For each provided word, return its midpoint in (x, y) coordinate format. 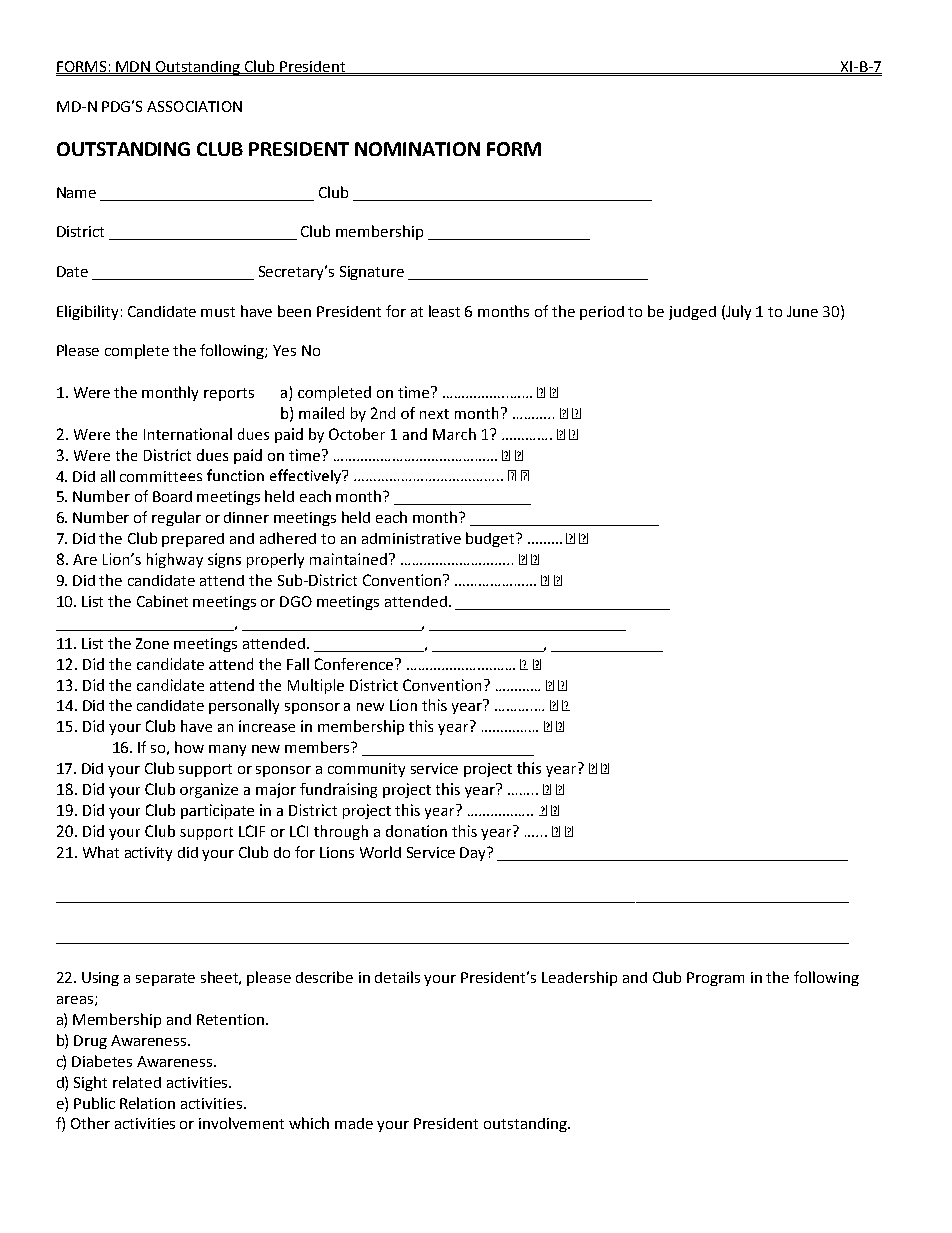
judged (692, 313)
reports (229, 394)
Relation (147, 1103)
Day (474, 854)
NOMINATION (417, 149)
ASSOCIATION (194, 106)
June (802, 311)
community (366, 770)
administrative (411, 538)
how (189, 747)
